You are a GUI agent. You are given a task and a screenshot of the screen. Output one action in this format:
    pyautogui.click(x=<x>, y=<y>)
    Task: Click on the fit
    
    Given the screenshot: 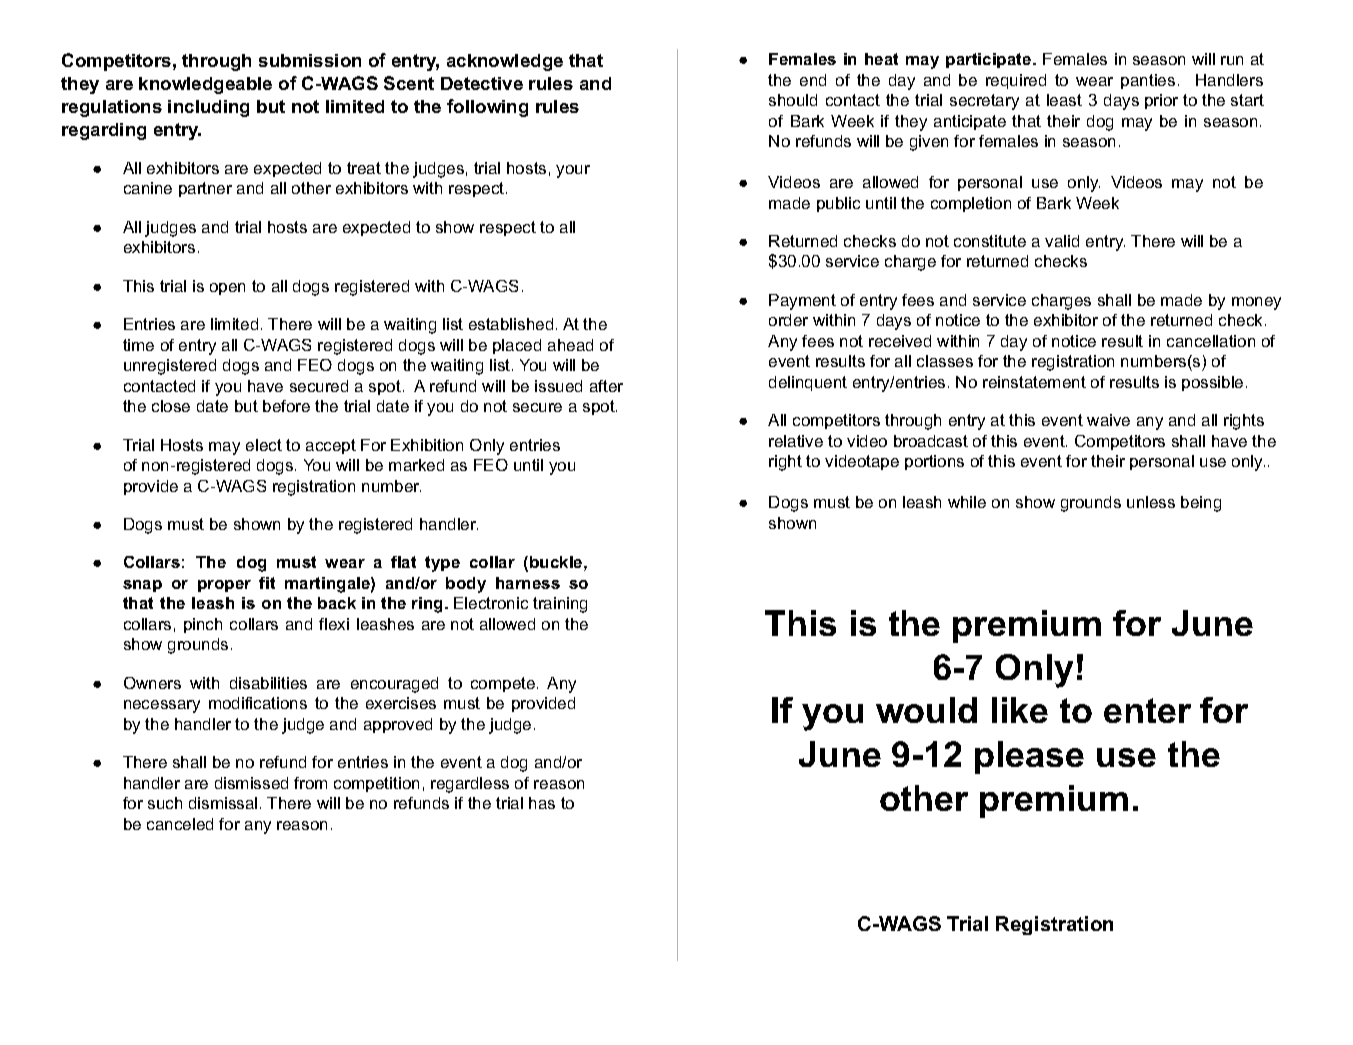 What is the action you would take?
    pyautogui.click(x=267, y=583)
